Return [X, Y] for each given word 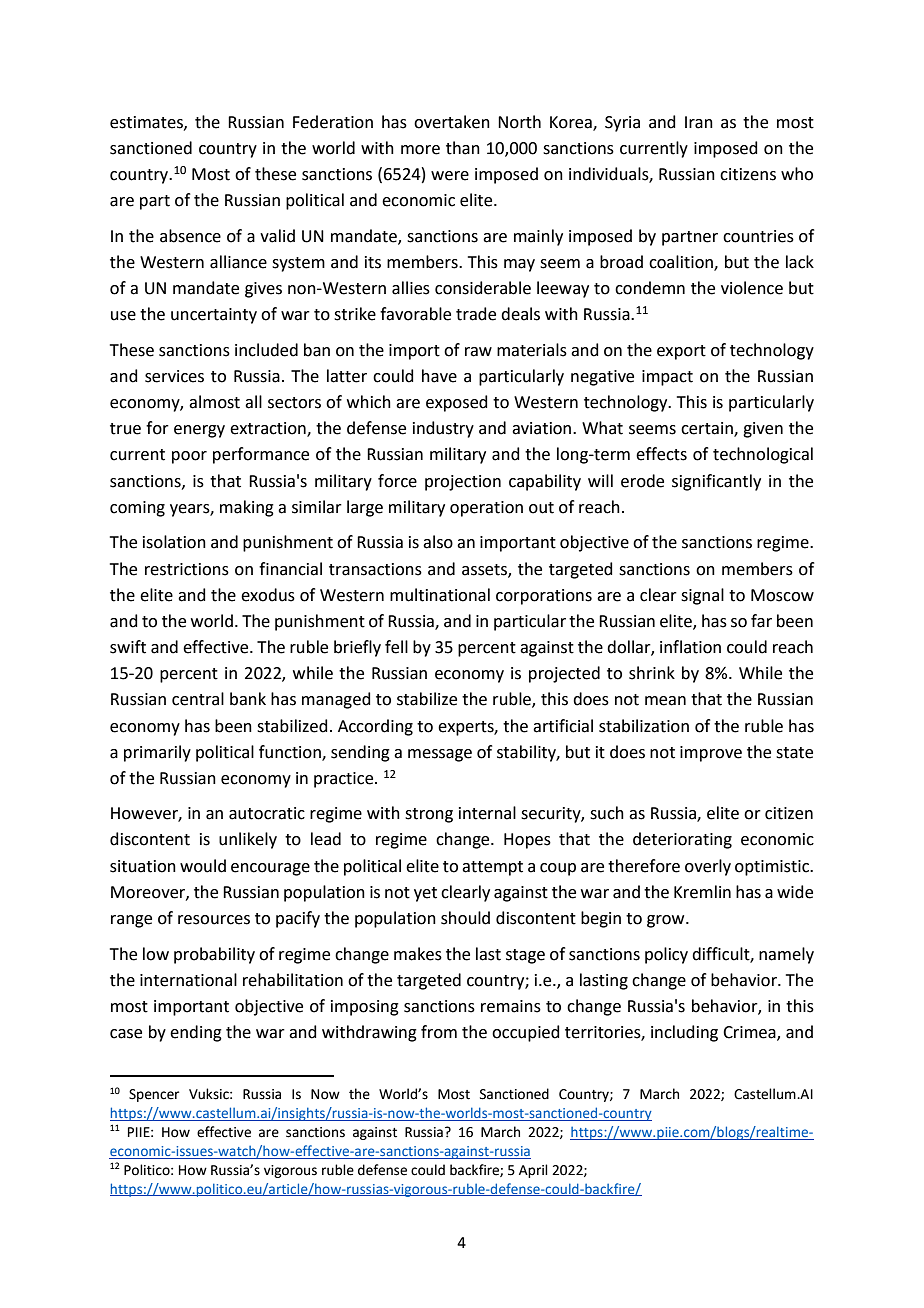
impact [667, 378]
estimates [147, 123]
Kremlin [702, 892]
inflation [690, 647]
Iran [699, 122]
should [465, 918]
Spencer [154, 1095]
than [463, 148]
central [198, 699]
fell [396, 647]
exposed [457, 403]
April [533, 1171]
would [203, 866]
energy [199, 431]
